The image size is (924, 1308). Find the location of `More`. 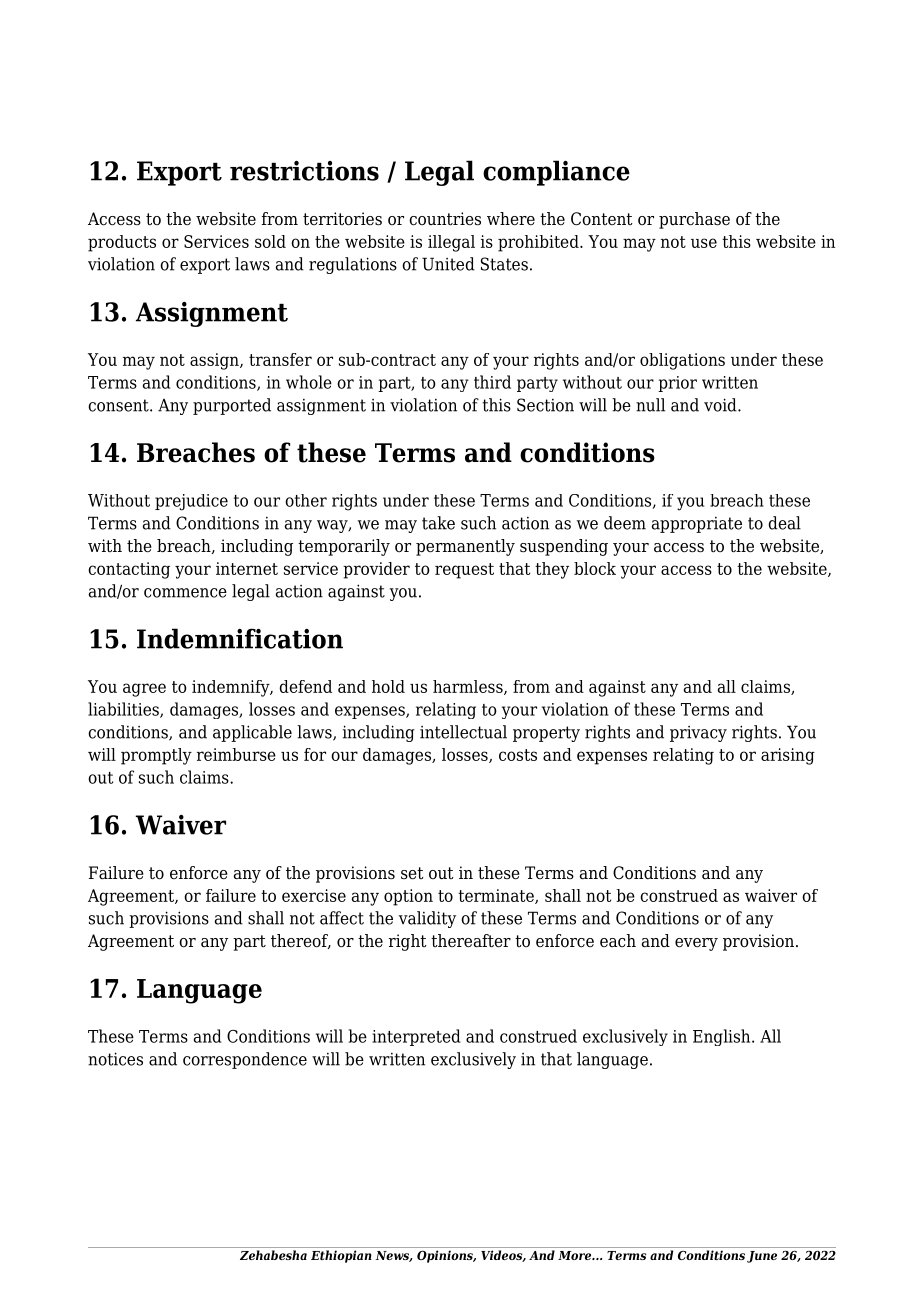

More is located at coordinates (575, 1255).
